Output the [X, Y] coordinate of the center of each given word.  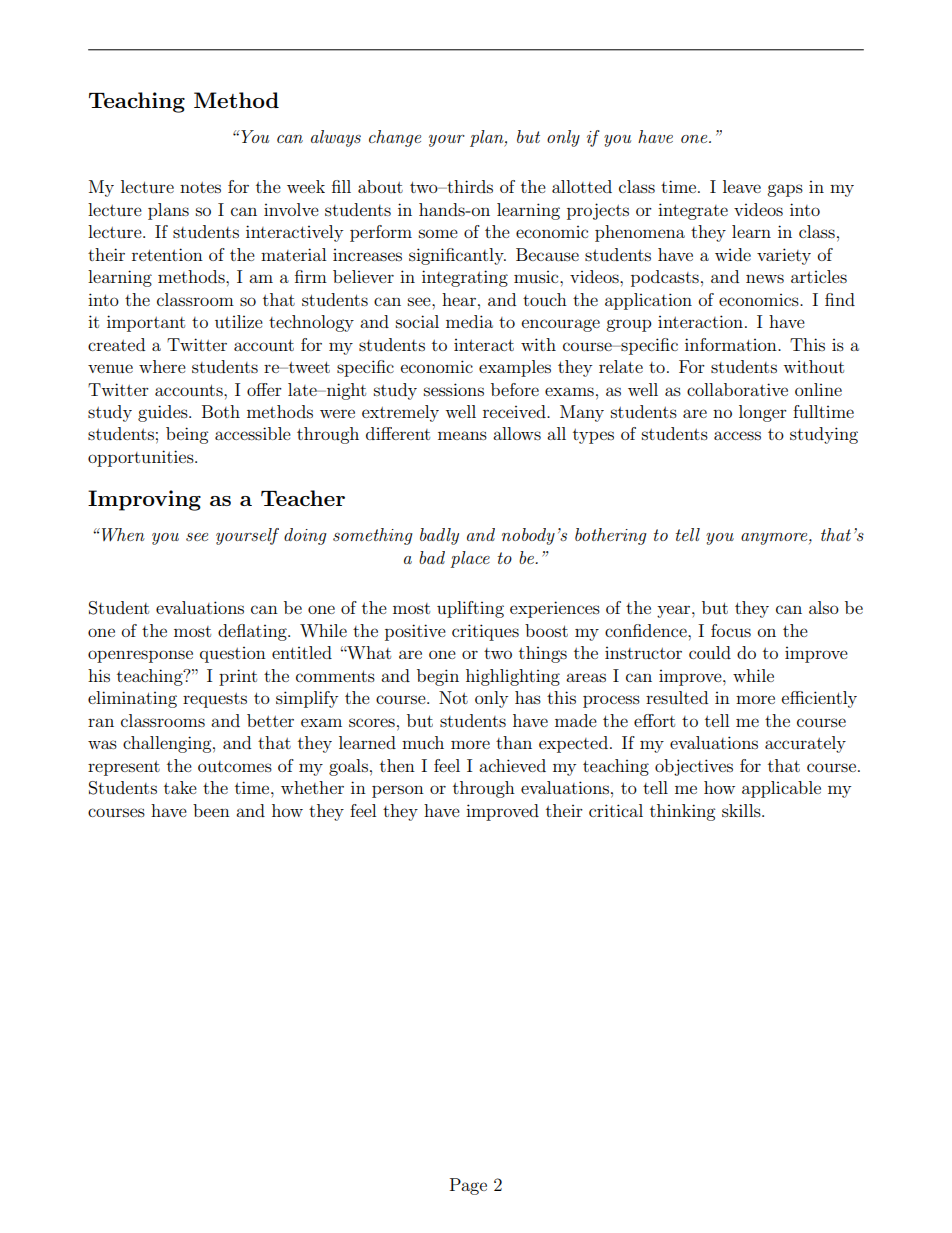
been [211, 810]
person [398, 791]
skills [742, 810]
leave [742, 186]
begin [438, 677]
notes [200, 187]
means [462, 435]
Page [468, 1186]
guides [164, 413]
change [395, 138]
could [710, 652]
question [233, 655]
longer [763, 413]
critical [616, 810]
